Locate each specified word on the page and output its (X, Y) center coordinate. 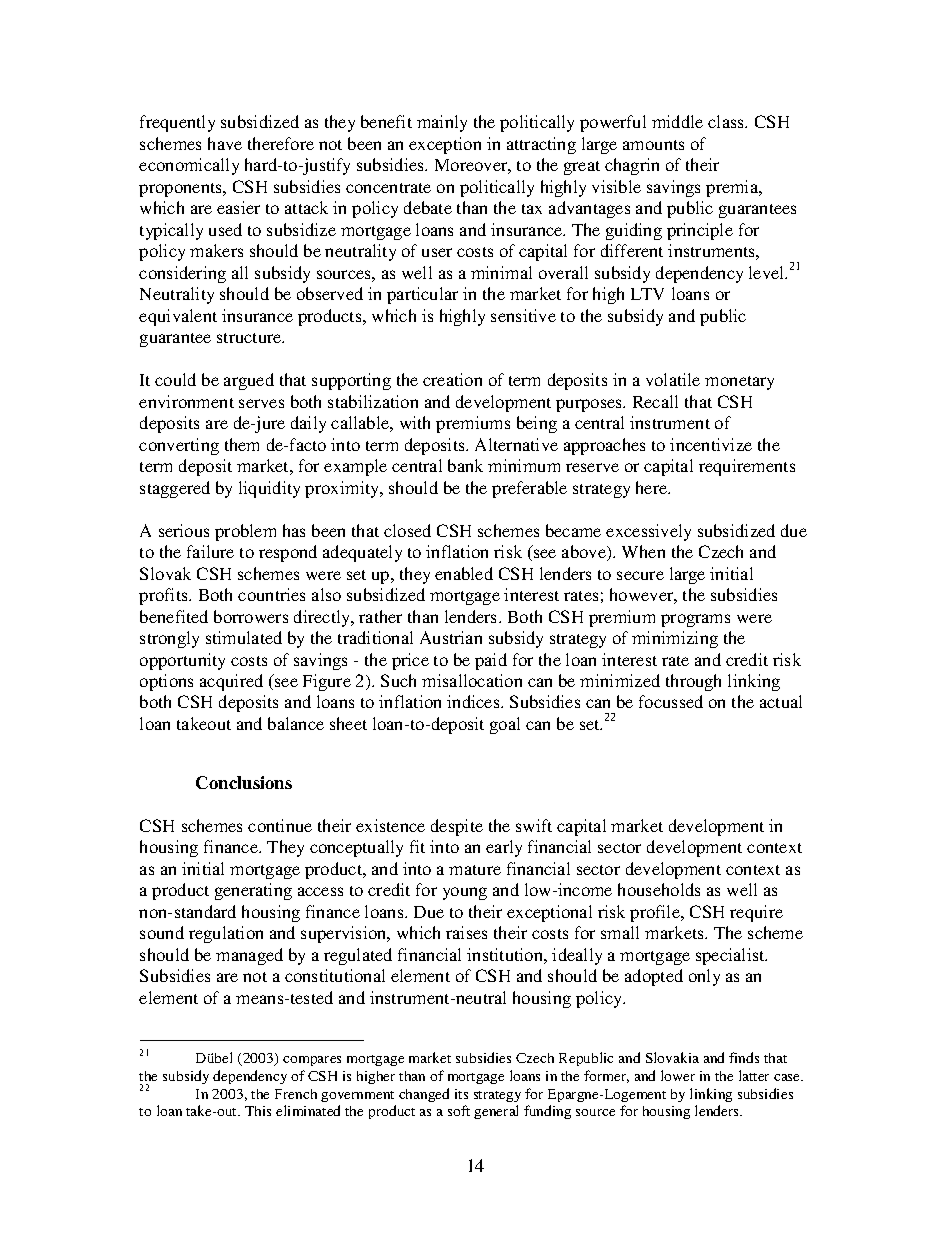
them (242, 444)
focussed (671, 701)
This (258, 1111)
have (225, 143)
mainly (442, 123)
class (727, 121)
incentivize (711, 444)
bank (465, 465)
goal (505, 725)
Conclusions (244, 782)
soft (459, 1110)
